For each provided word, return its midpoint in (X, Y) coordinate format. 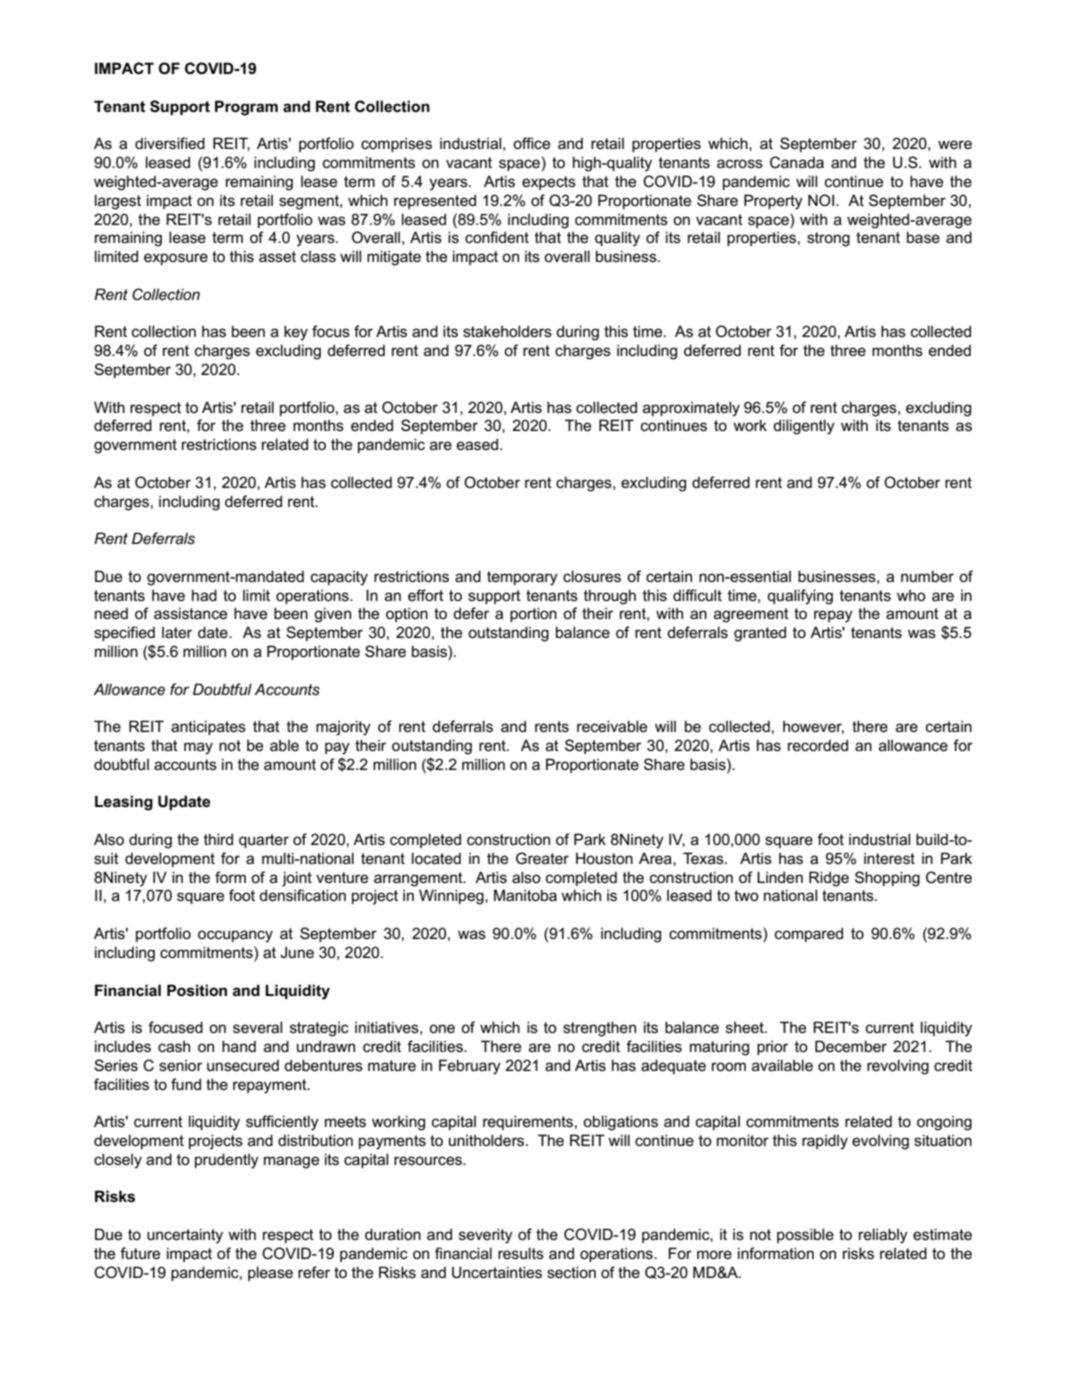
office (531, 143)
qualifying (800, 597)
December (851, 1046)
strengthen (599, 1029)
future (140, 1253)
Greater (542, 858)
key (296, 333)
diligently (804, 427)
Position (197, 990)
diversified (170, 143)
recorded (818, 745)
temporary (522, 578)
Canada (797, 162)
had (204, 595)
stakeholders (507, 331)
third (218, 839)
